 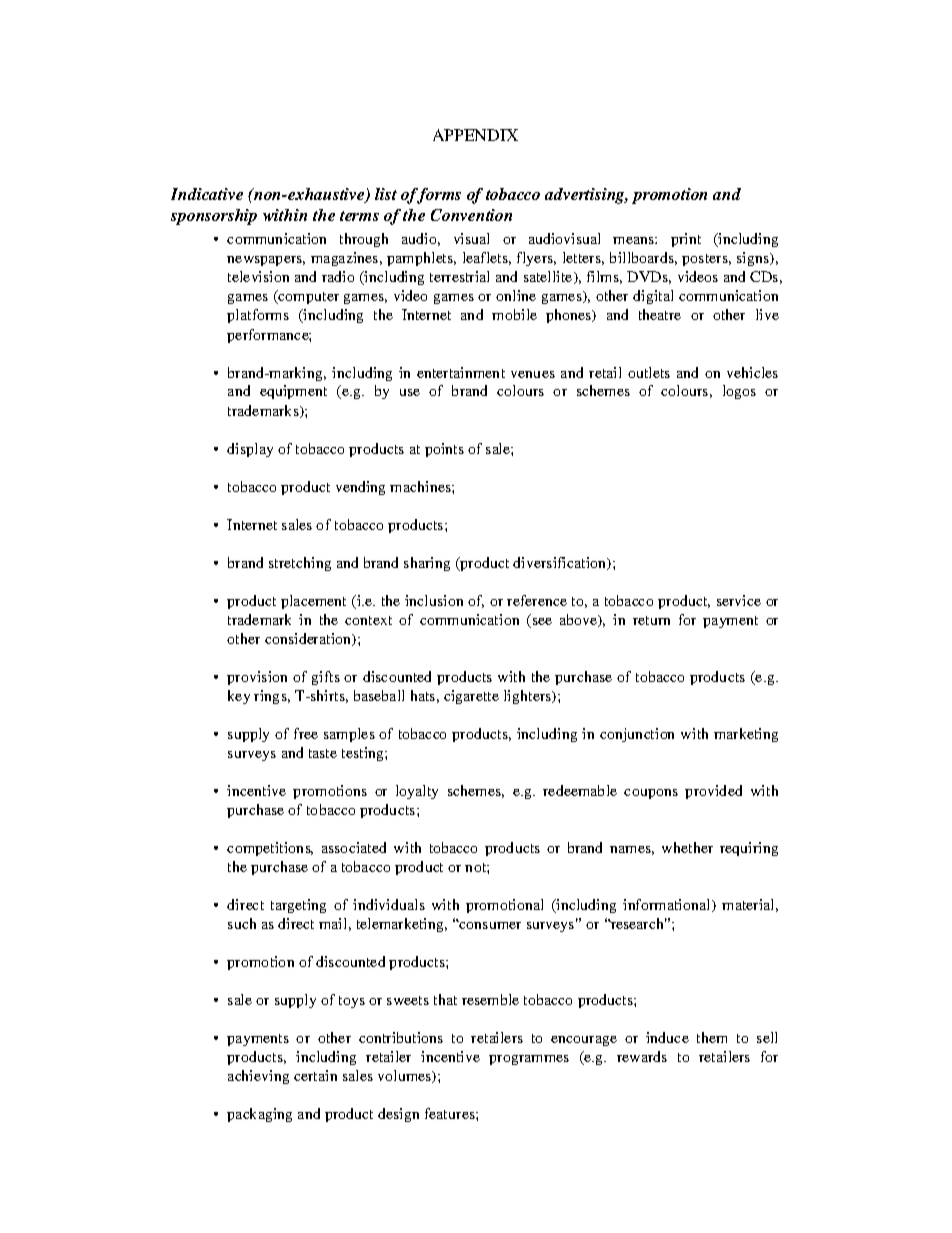 What do you see at coordinates (258, 1077) in the screenshot?
I see `achieving` at bounding box center [258, 1077].
